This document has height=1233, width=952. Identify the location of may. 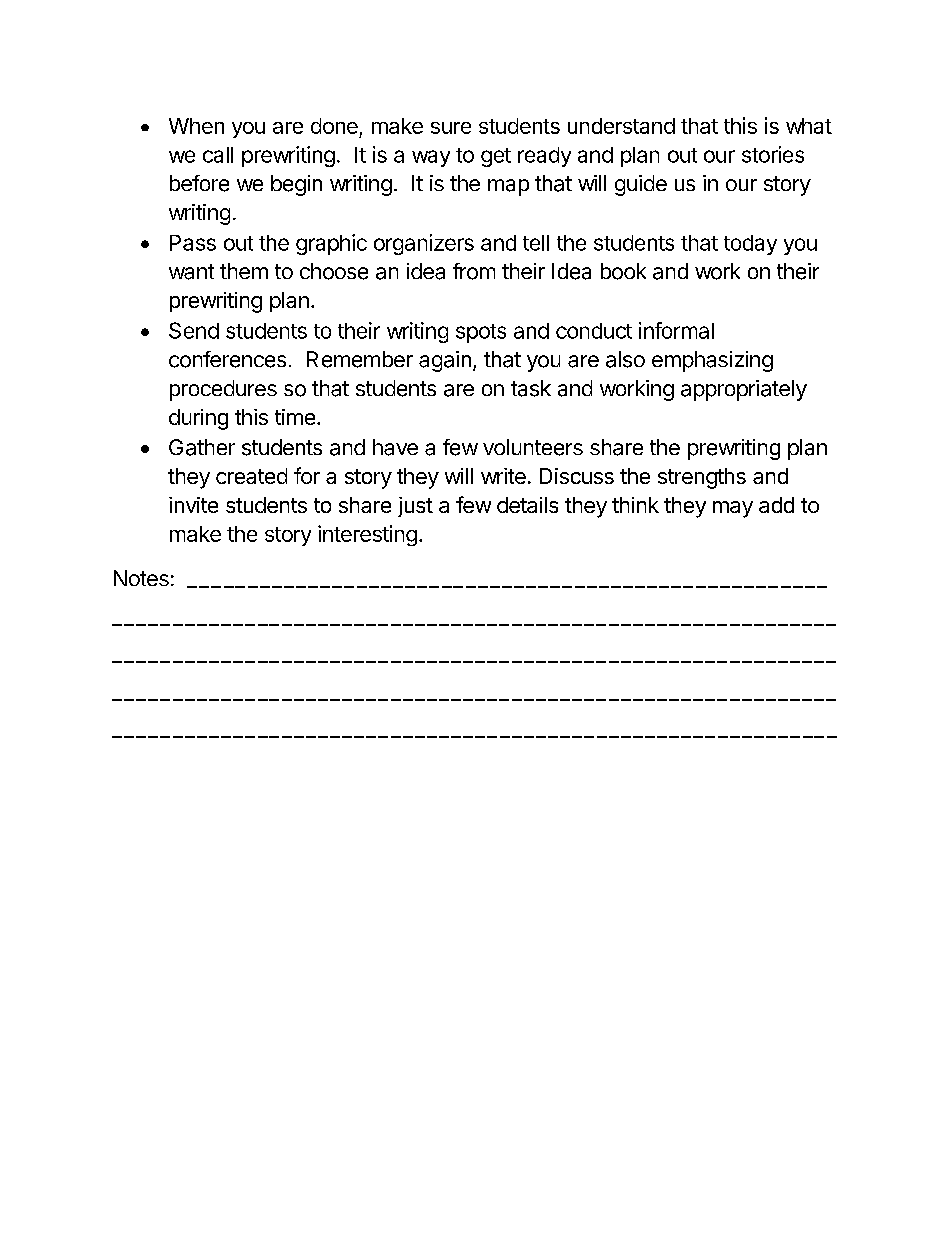
(733, 509).
